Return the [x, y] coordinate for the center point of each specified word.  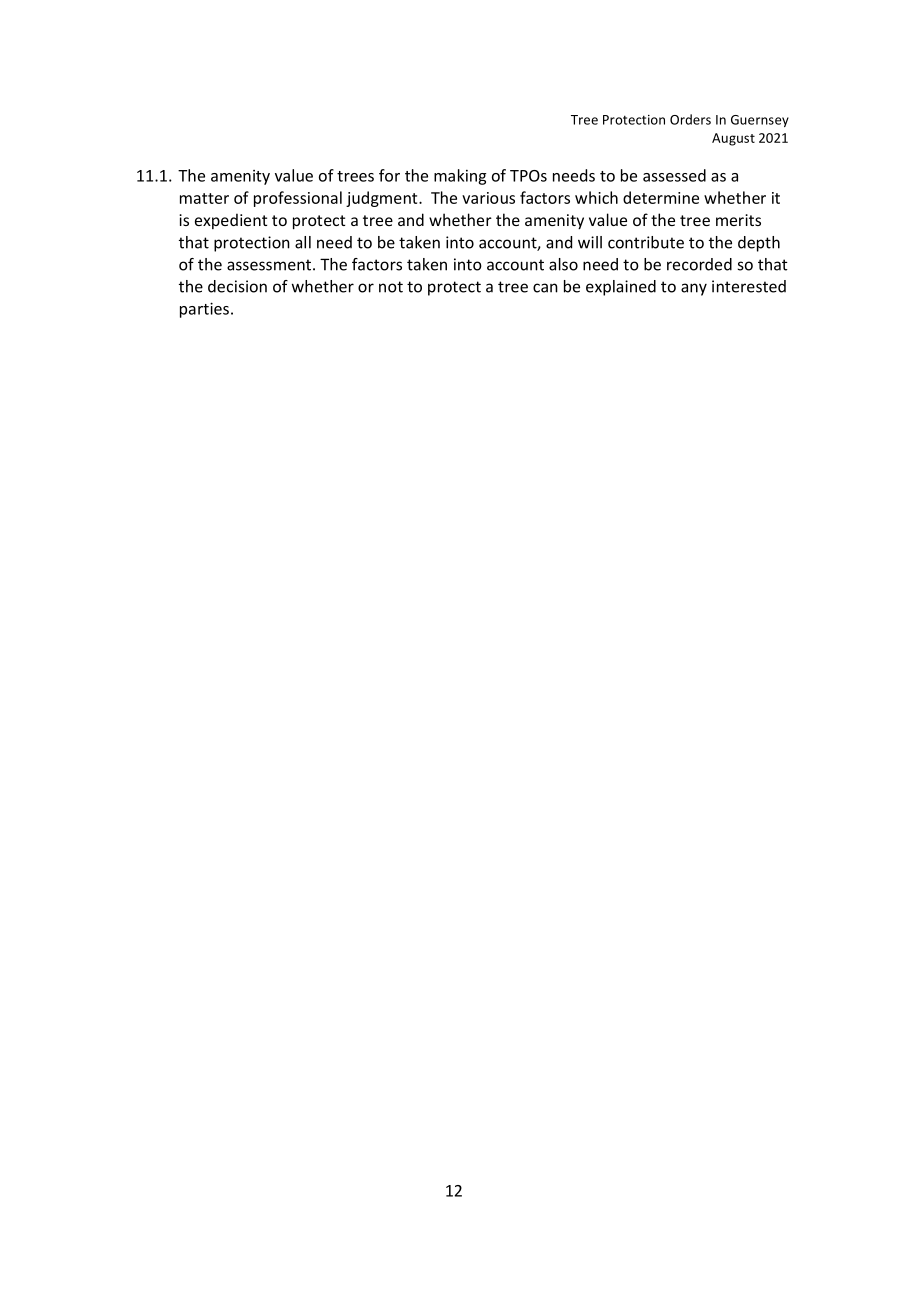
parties [204, 310]
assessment [270, 265]
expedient [231, 221]
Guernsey [760, 121]
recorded [699, 264]
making [460, 177]
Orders [690, 119]
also [563, 264]
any [694, 289]
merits [738, 220]
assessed [674, 175]
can [545, 288]
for [389, 175]
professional [298, 199]
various [488, 198]
